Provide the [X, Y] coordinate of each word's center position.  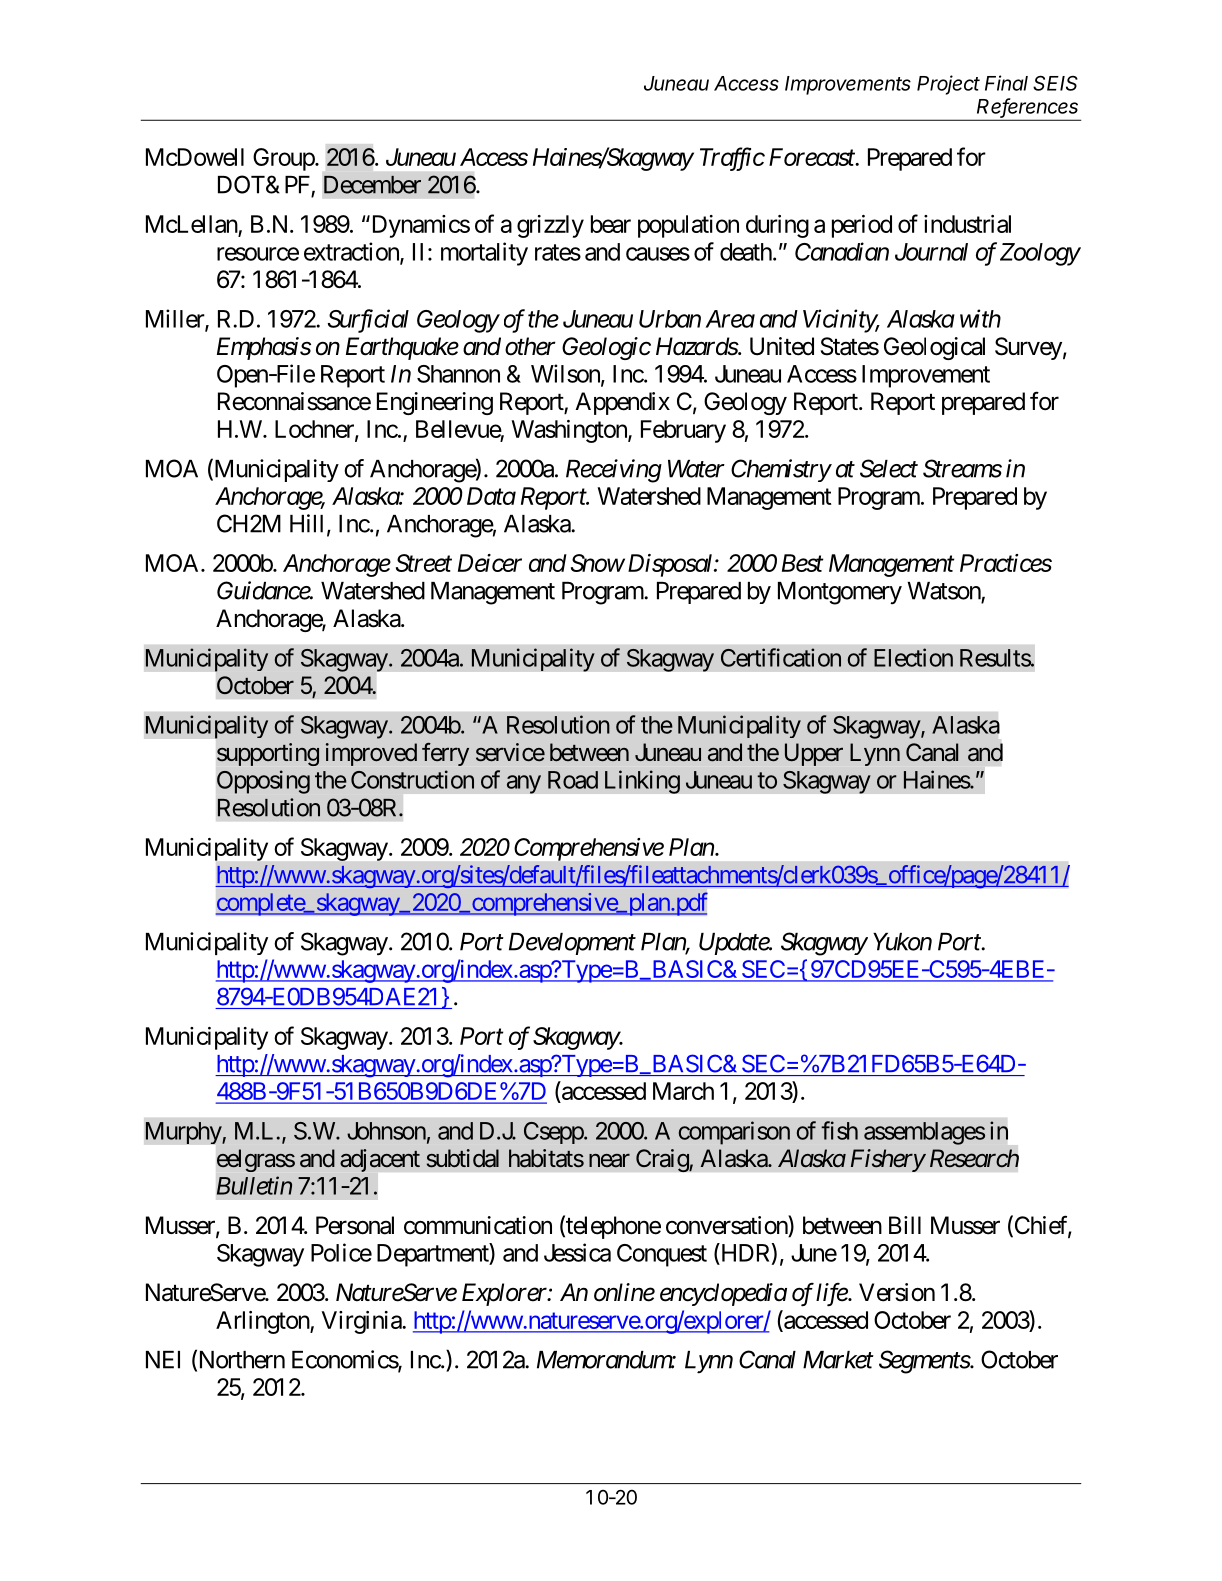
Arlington [263, 1322]
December [372, 185]
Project [948, 85]
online [624, 1292]
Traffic [732, 159]
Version [897, 1292]
